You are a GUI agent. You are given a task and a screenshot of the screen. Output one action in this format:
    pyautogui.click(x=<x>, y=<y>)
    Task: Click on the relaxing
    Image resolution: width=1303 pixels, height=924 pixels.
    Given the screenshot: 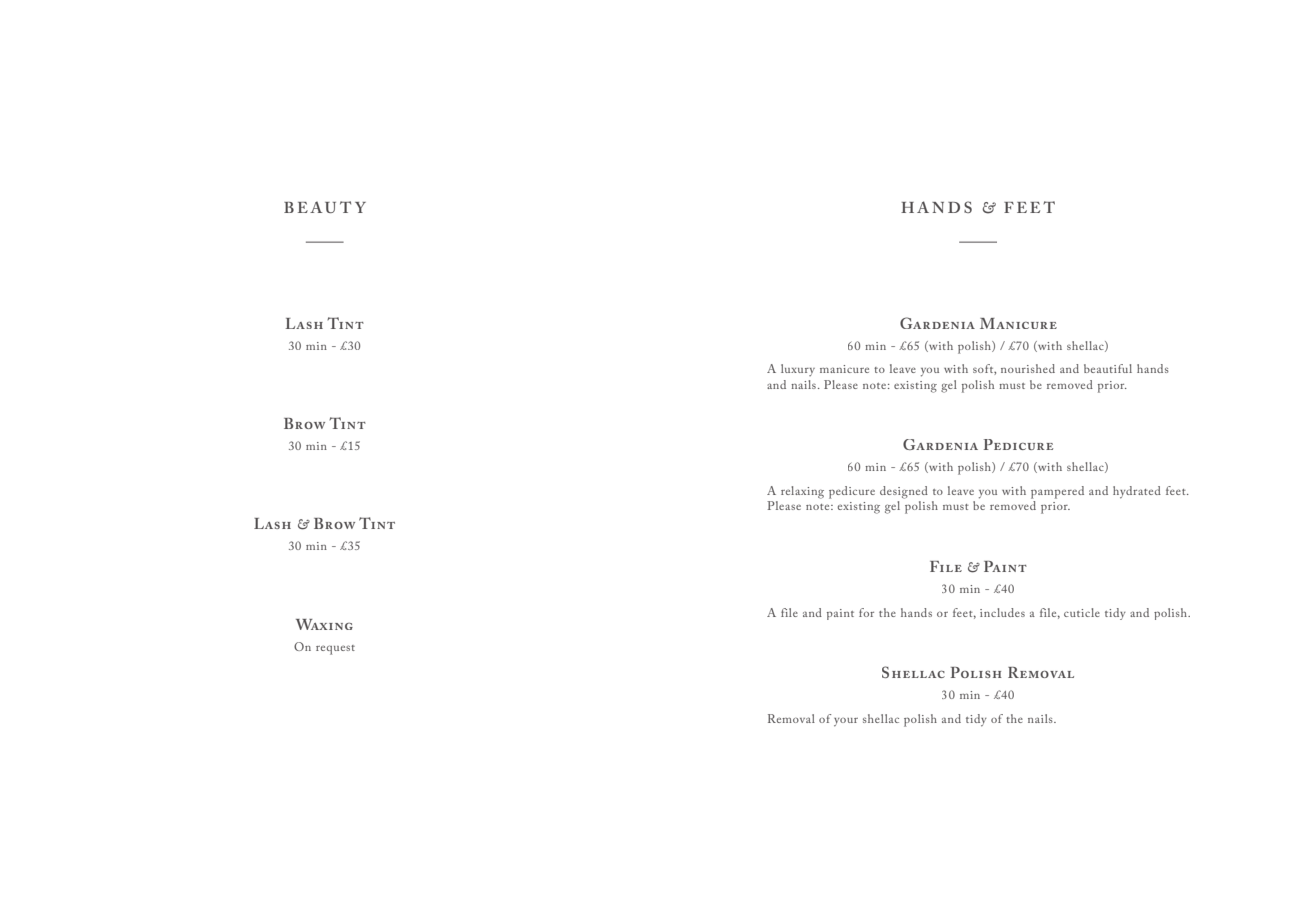 What is the action you would take?
    pyautogui.click(x=802, y=492)
